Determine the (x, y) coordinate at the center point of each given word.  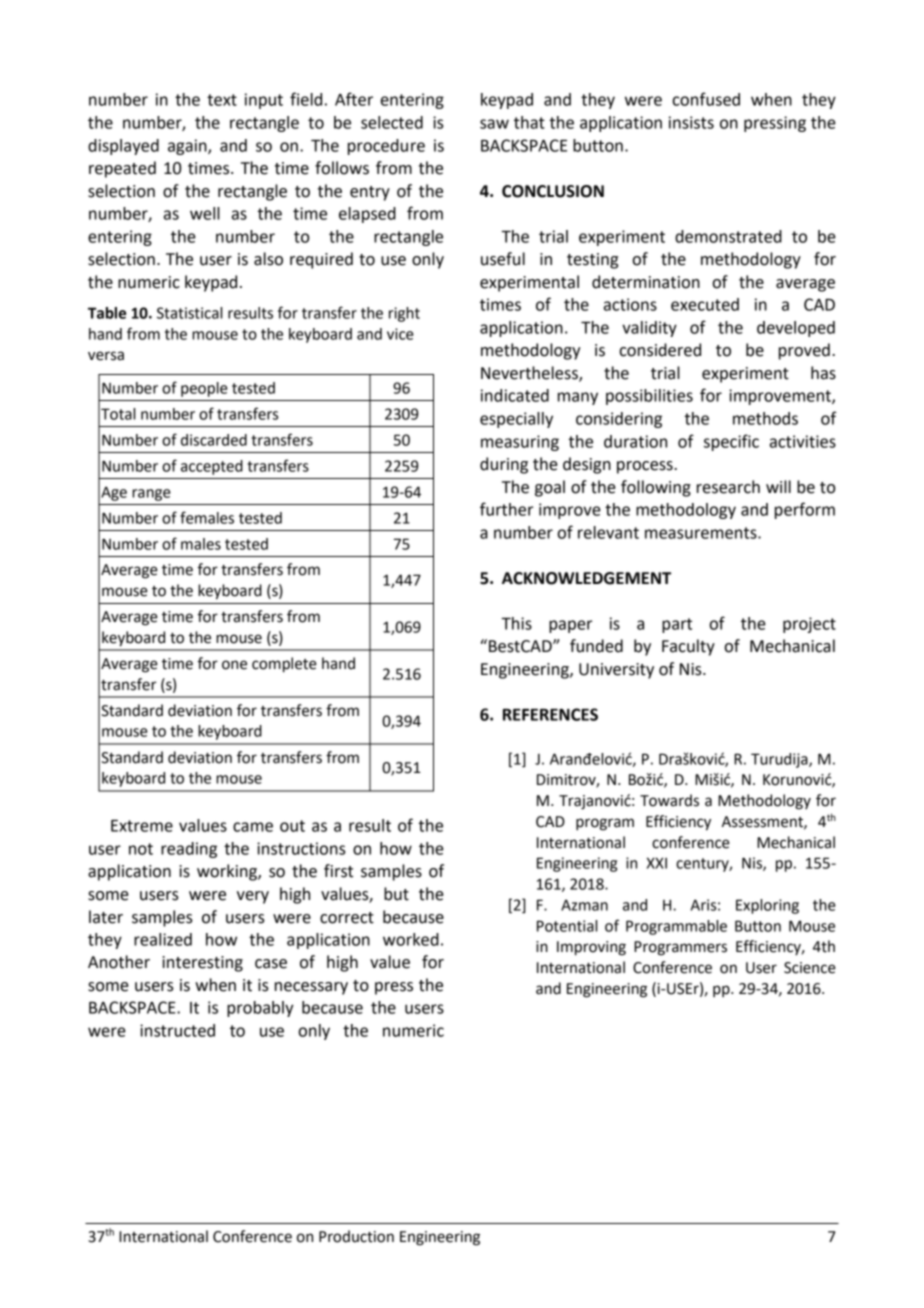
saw (494, 124)
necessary (311, 988)
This (516, 623)
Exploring (767, 906)
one (234, 665)
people (204, 389)
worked (411, 939)
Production (356, 1236)
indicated (515, 395)
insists (691, 122)
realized (163, 939)
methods (765, 418)
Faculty (688, 647)
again (188, 147)
